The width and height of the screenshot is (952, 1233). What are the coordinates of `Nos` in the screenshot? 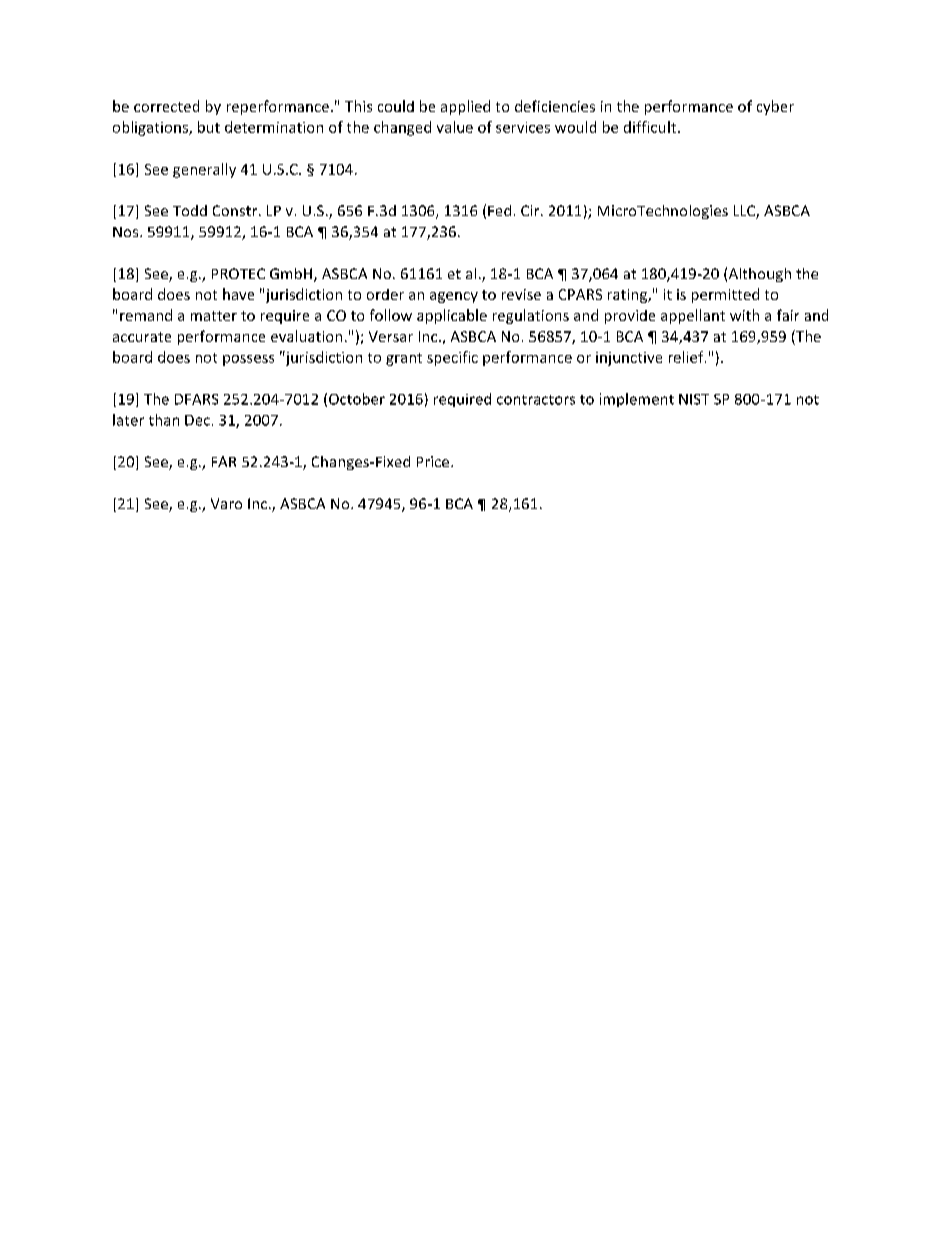 It's located at (127, 232).
